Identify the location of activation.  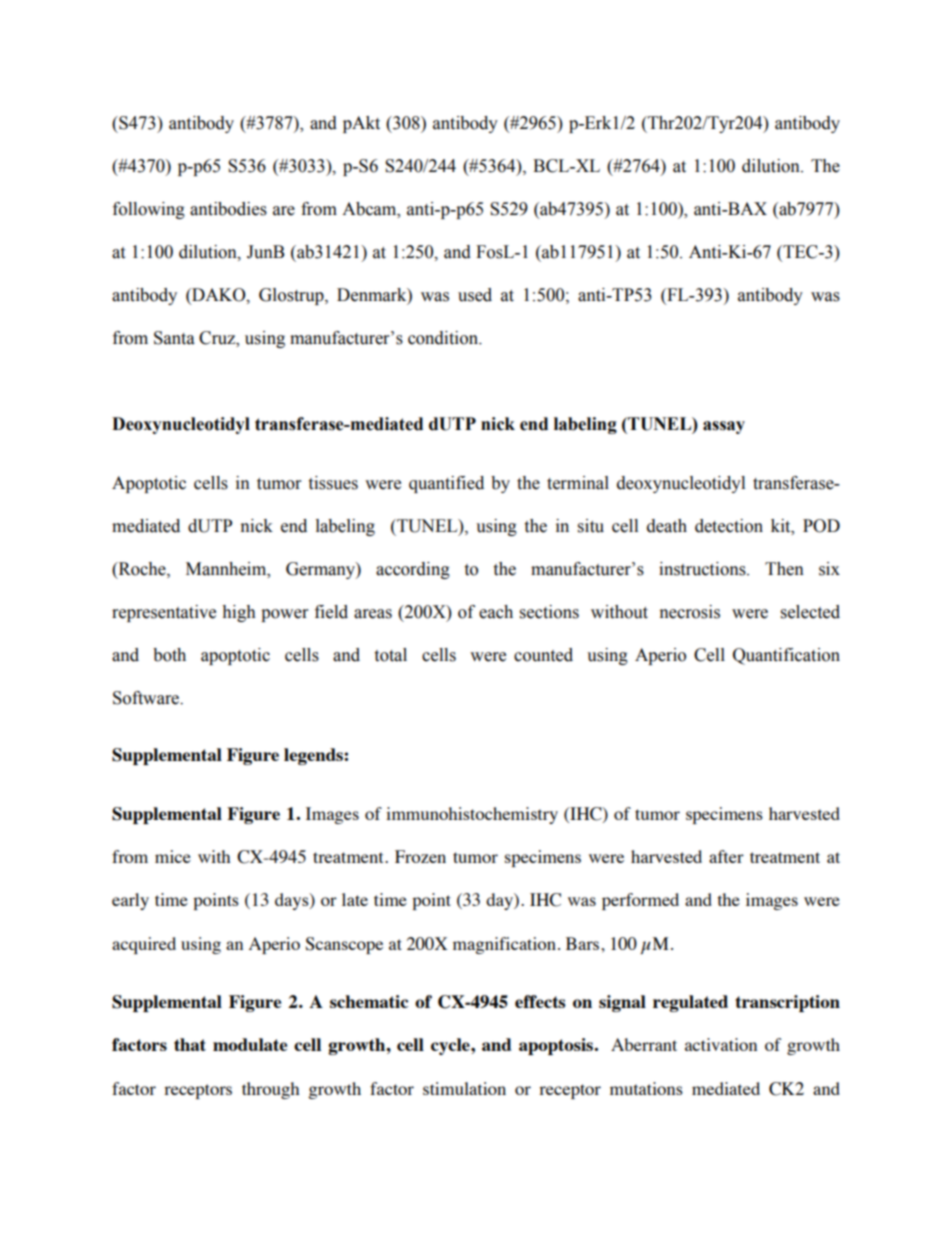
(721, 1044).
